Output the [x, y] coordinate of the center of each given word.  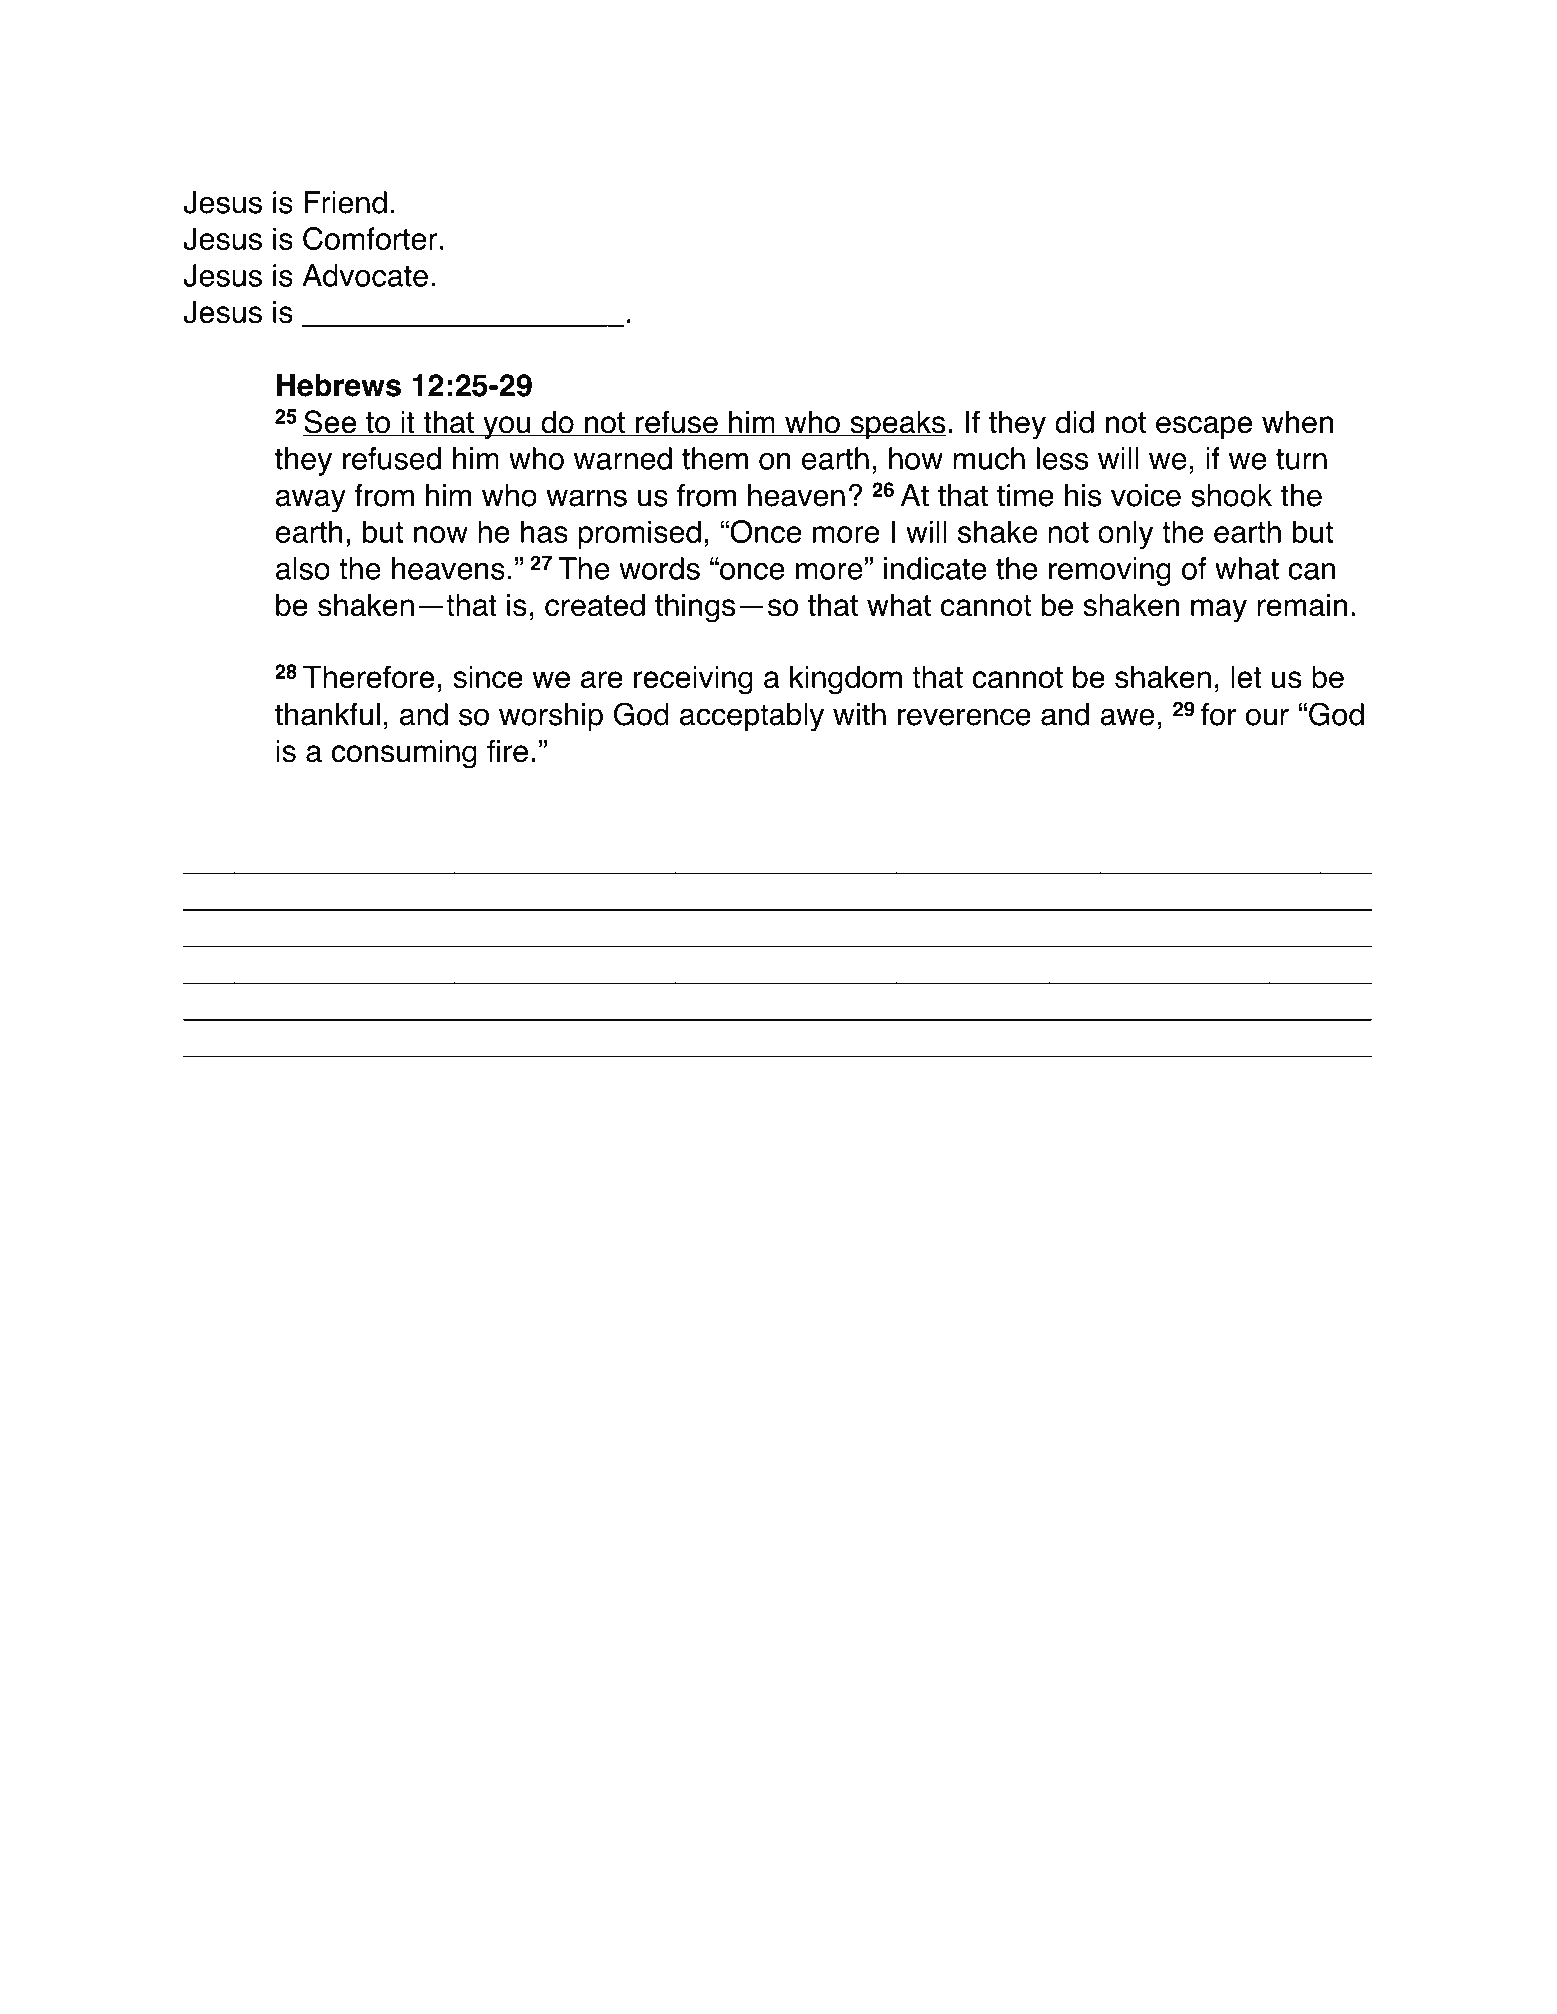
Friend [345, 202]
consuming [404, 754]
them [715, 458]
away [311, 501]
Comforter [370, 238]
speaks [897, 425]
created [595, 605]
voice [1146, 495]
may [1219, 610]
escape [1204, 427]
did [1074, 422]
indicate [935, 568]
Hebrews [339, 385]
